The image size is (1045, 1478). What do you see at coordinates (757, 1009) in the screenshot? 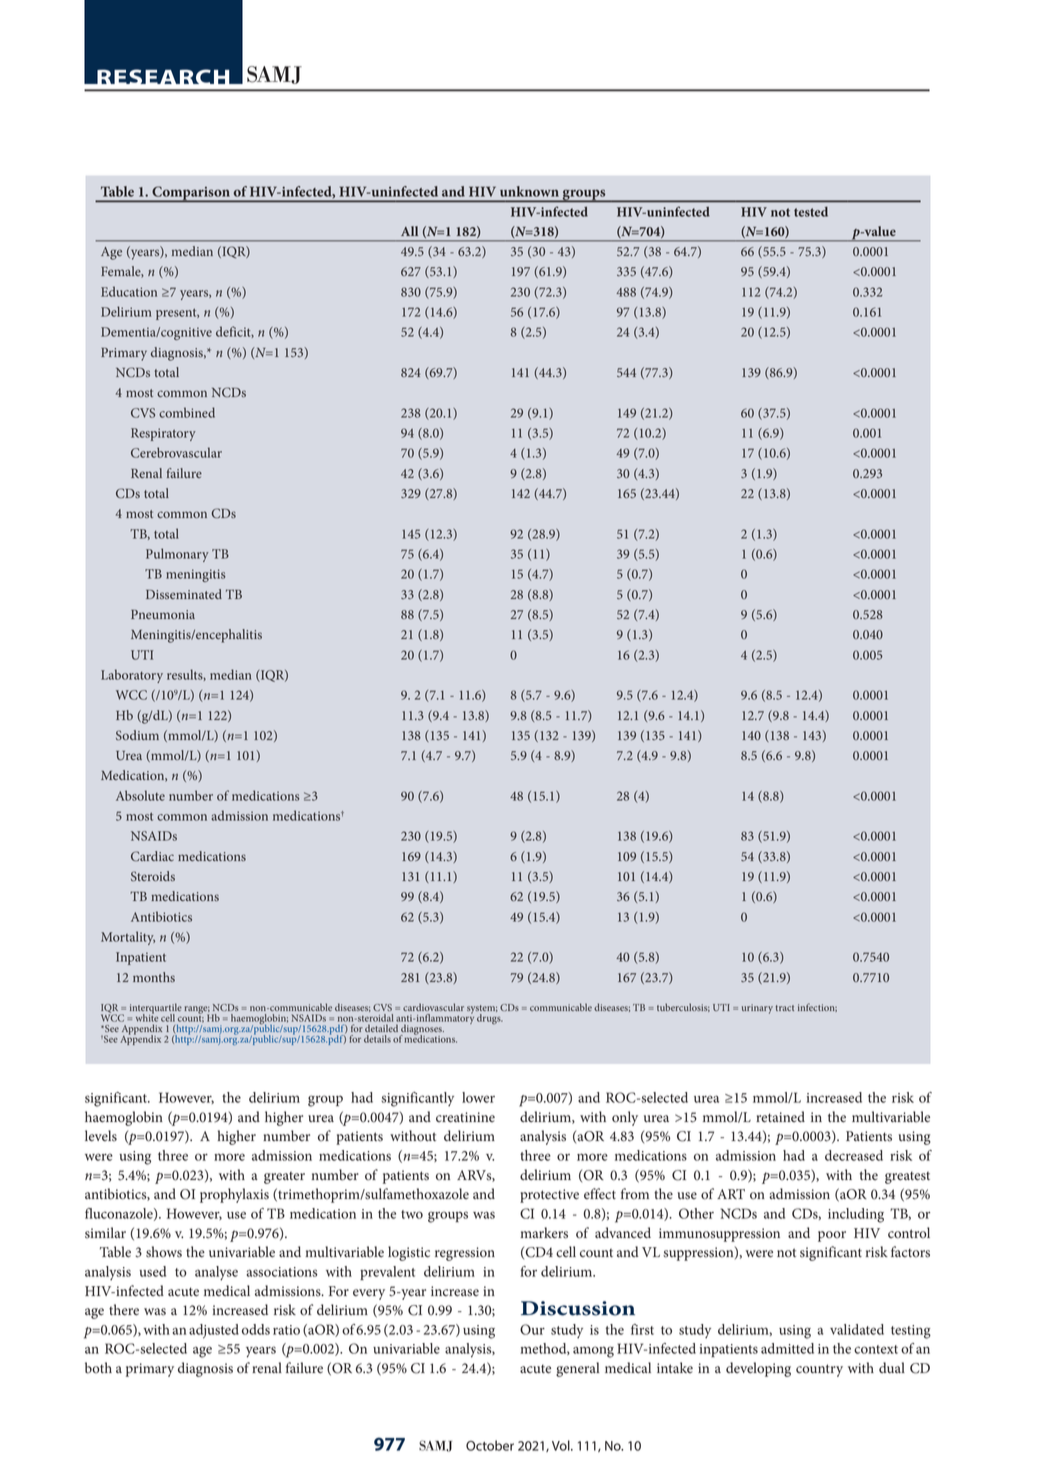
I see `urinary` at bounding box center [757, 1009].
